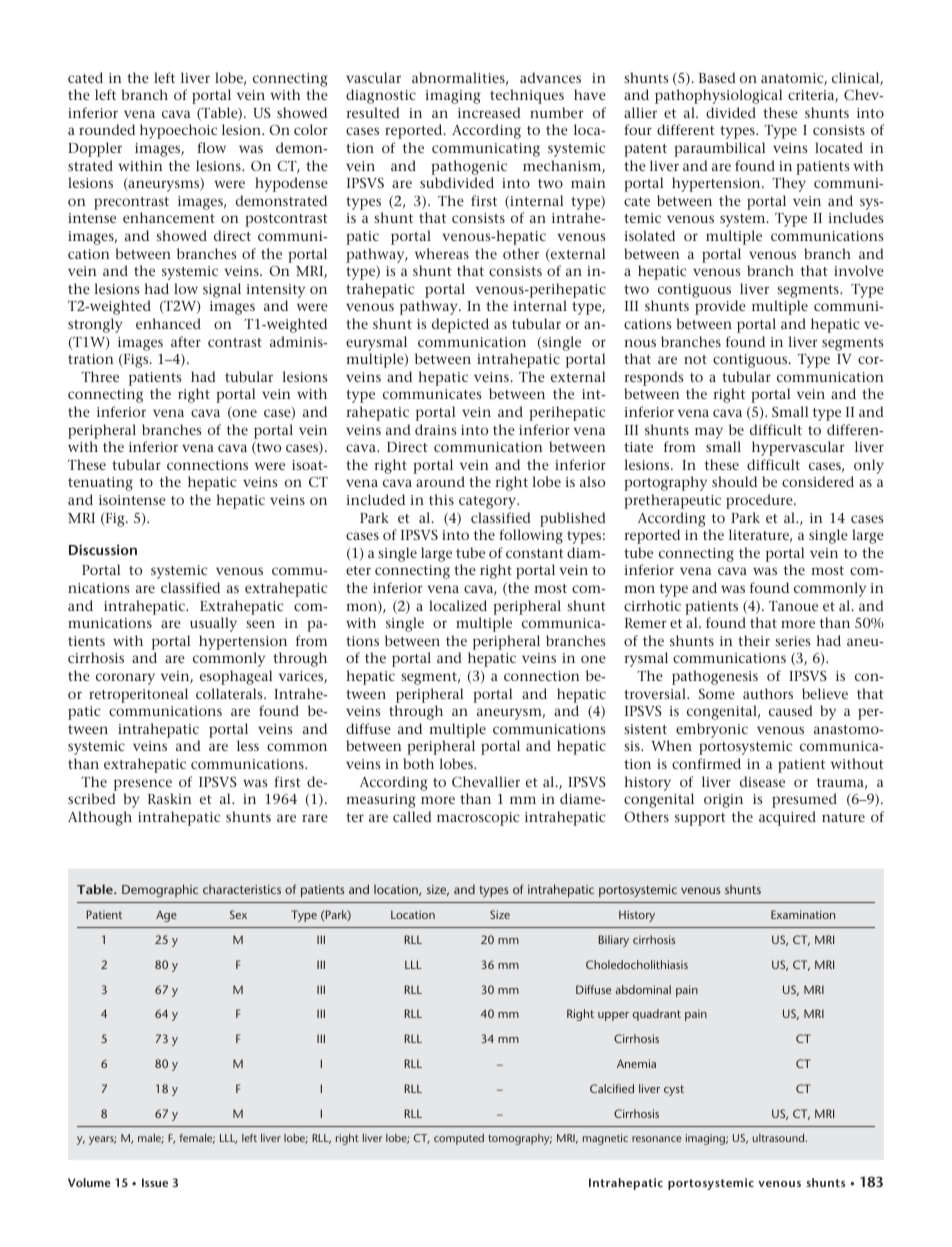 Image resolution: width=952 pixels, height=1247 pixels. I want to click on ultrasound, so click(780, 1138).
